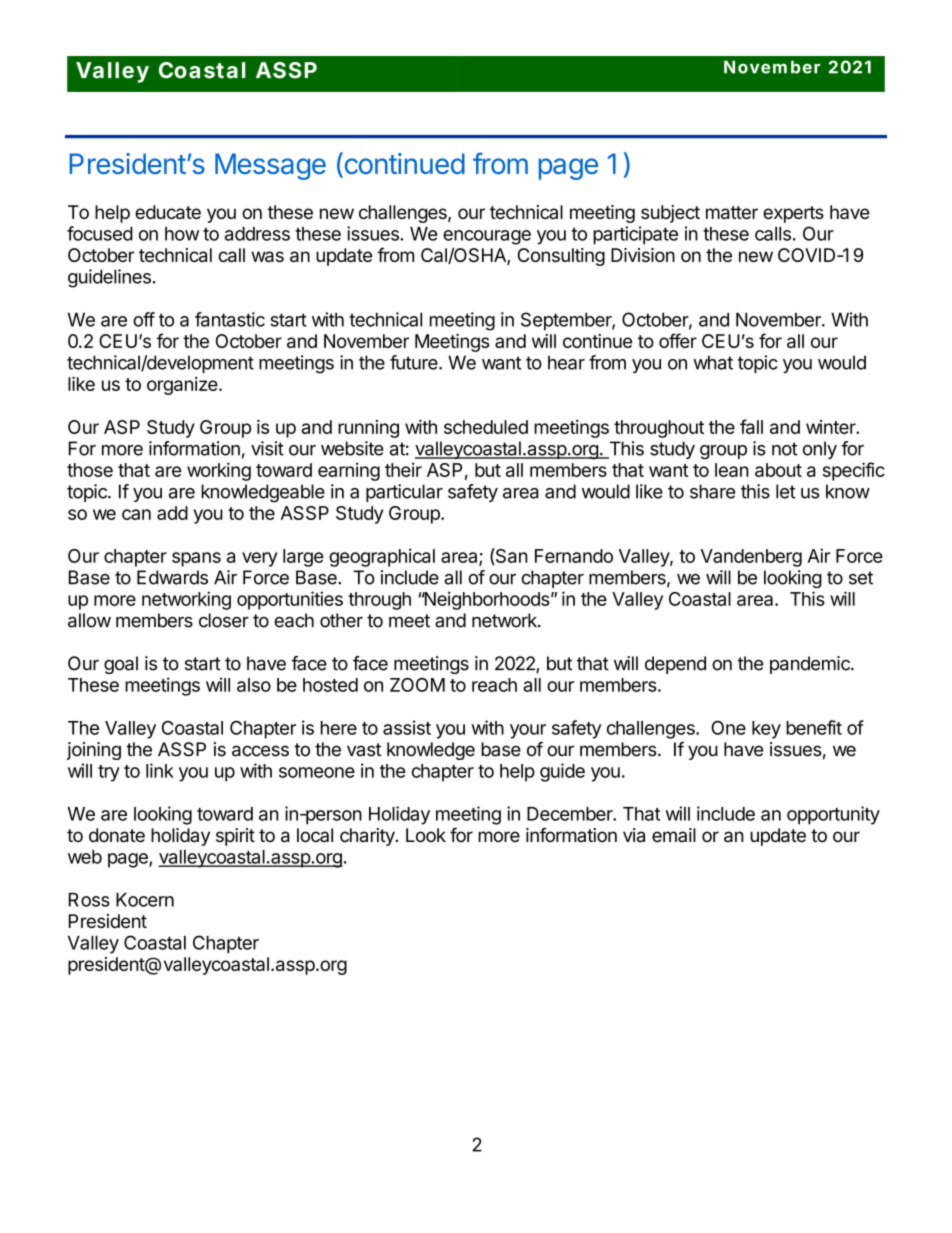 This screenshot has height=1233, width=952. I want to click on future, so click(415, 362).
